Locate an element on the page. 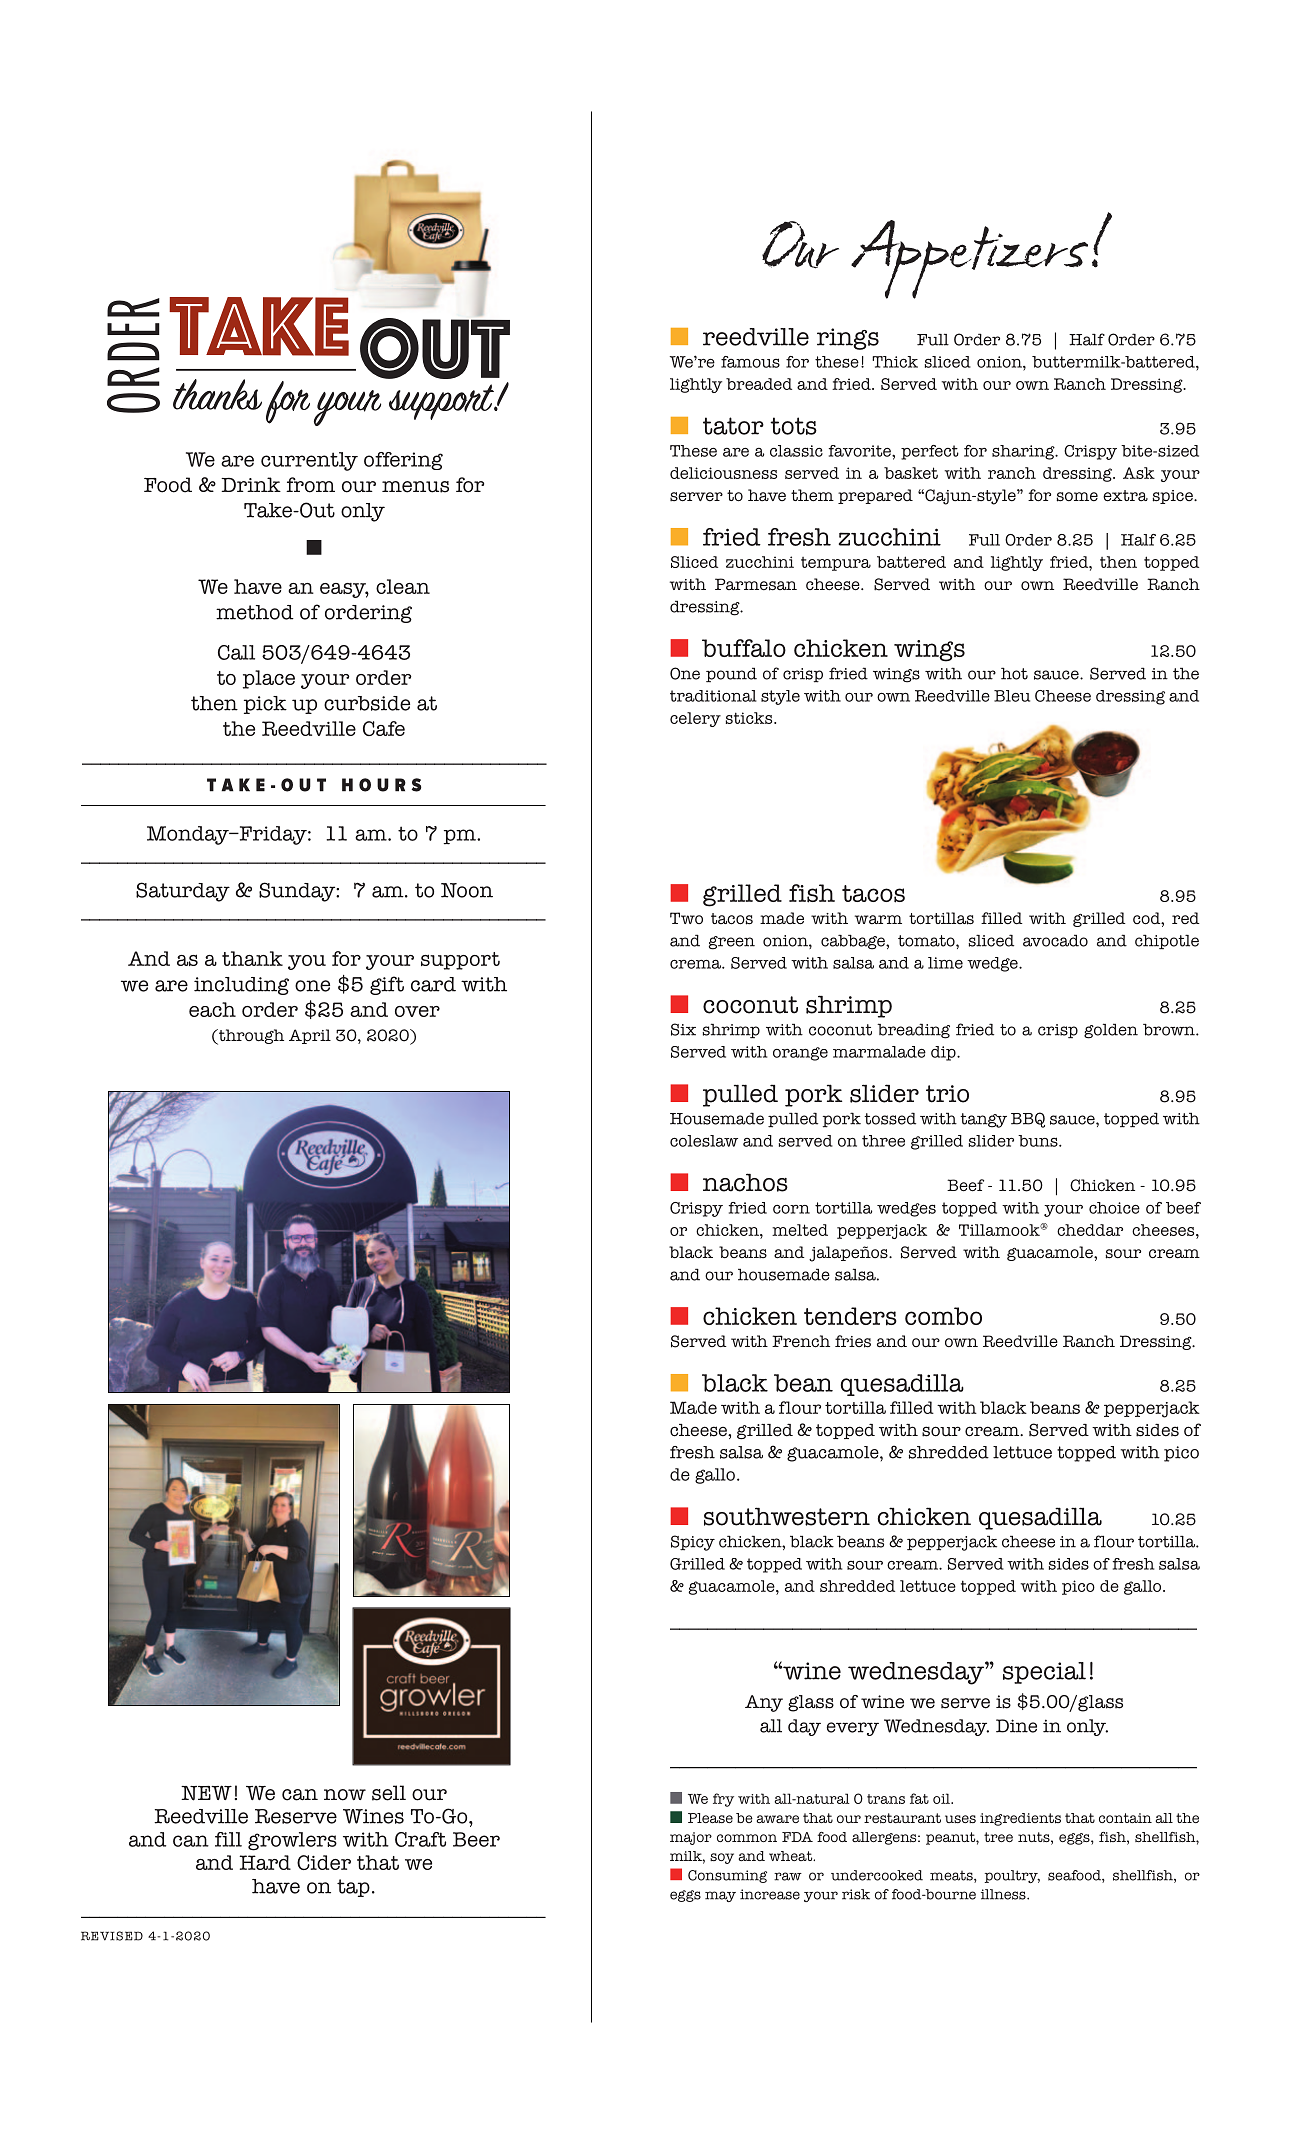 The image size is (1297, 2137). April is located at coordinates (310, 1036).
